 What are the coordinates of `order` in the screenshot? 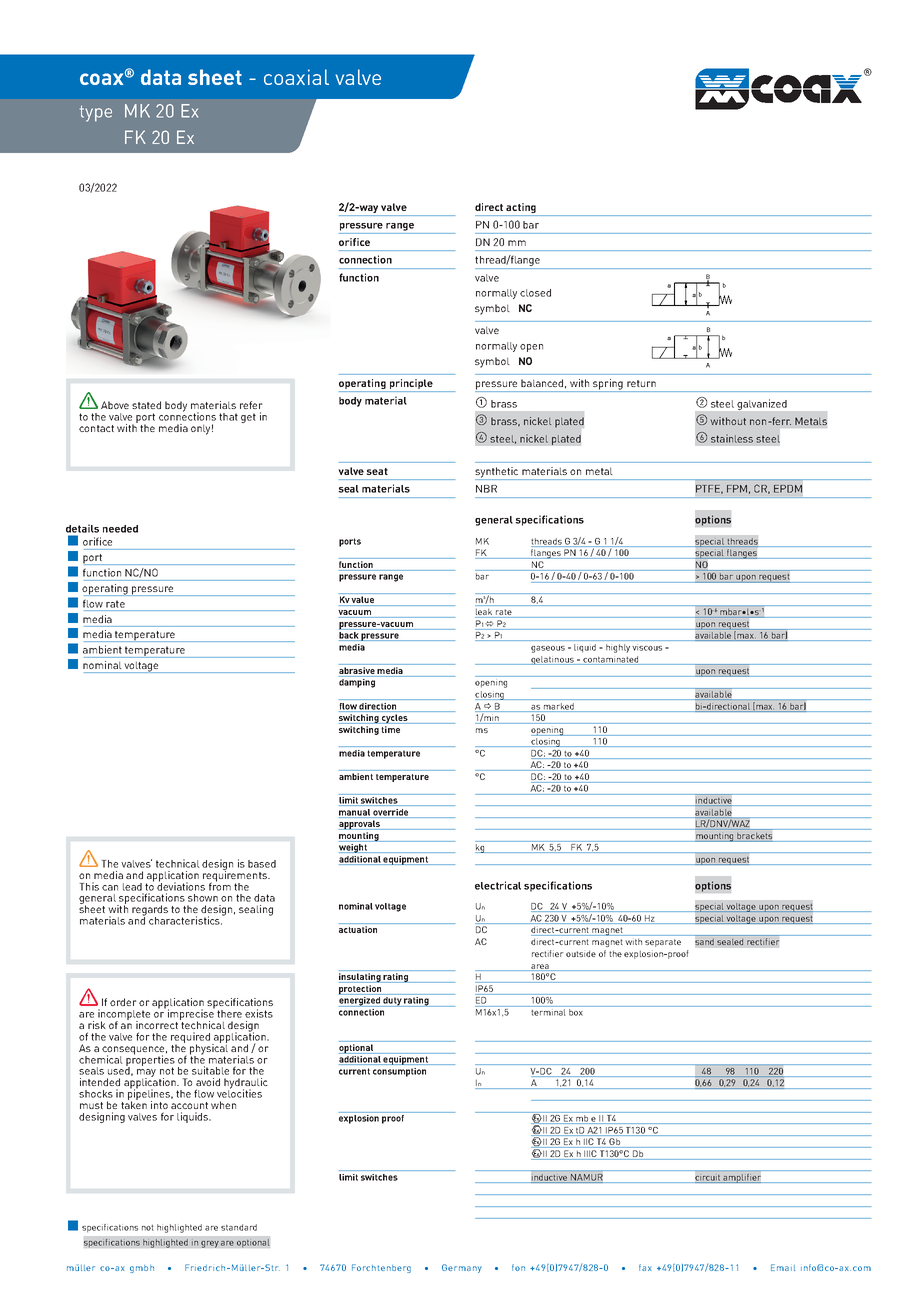 It's located at (123, 1002).
